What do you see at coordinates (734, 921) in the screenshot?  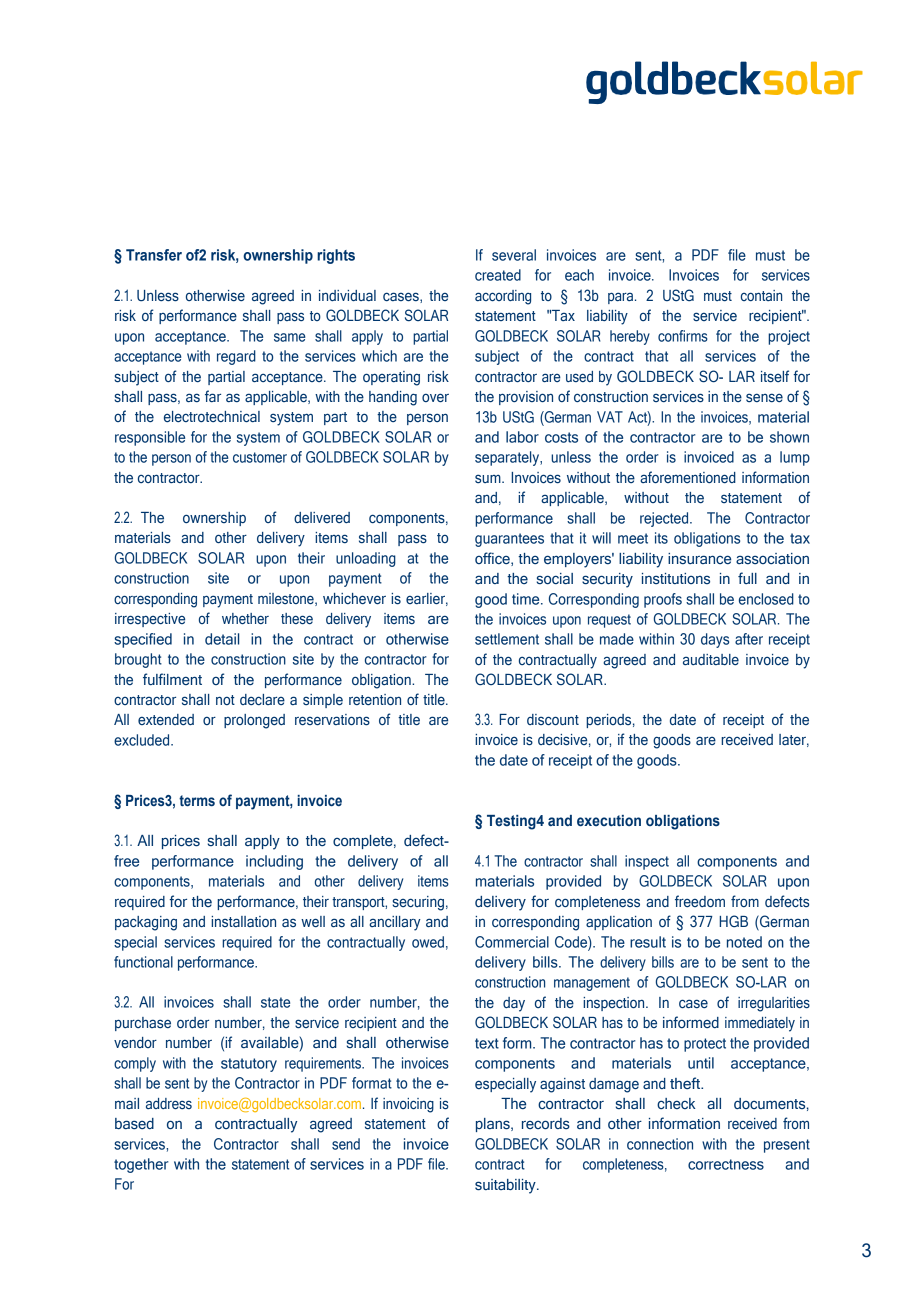 I see `HGB` at bounding box center [734, 921].
